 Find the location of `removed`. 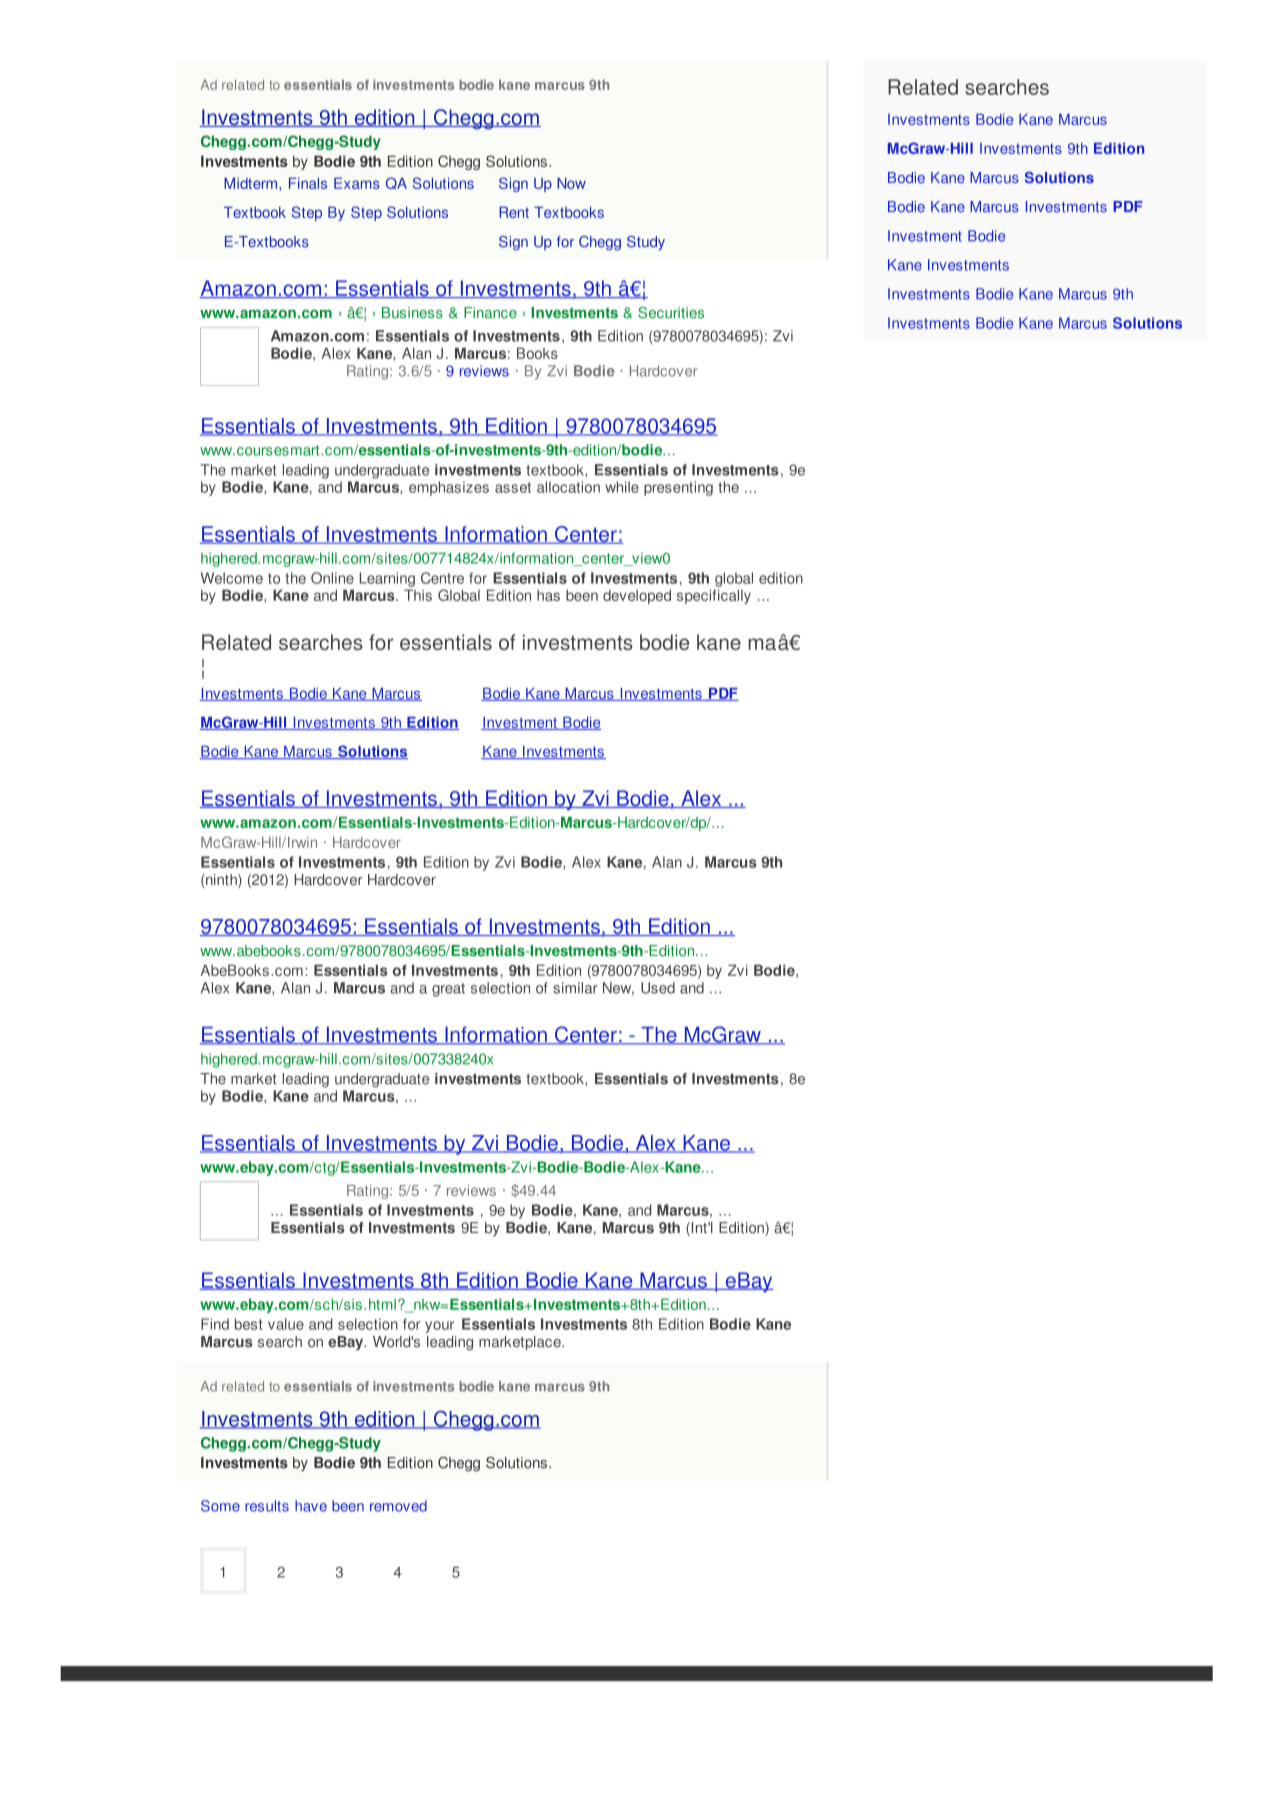

removed is located at coordinates (398, 1506).
